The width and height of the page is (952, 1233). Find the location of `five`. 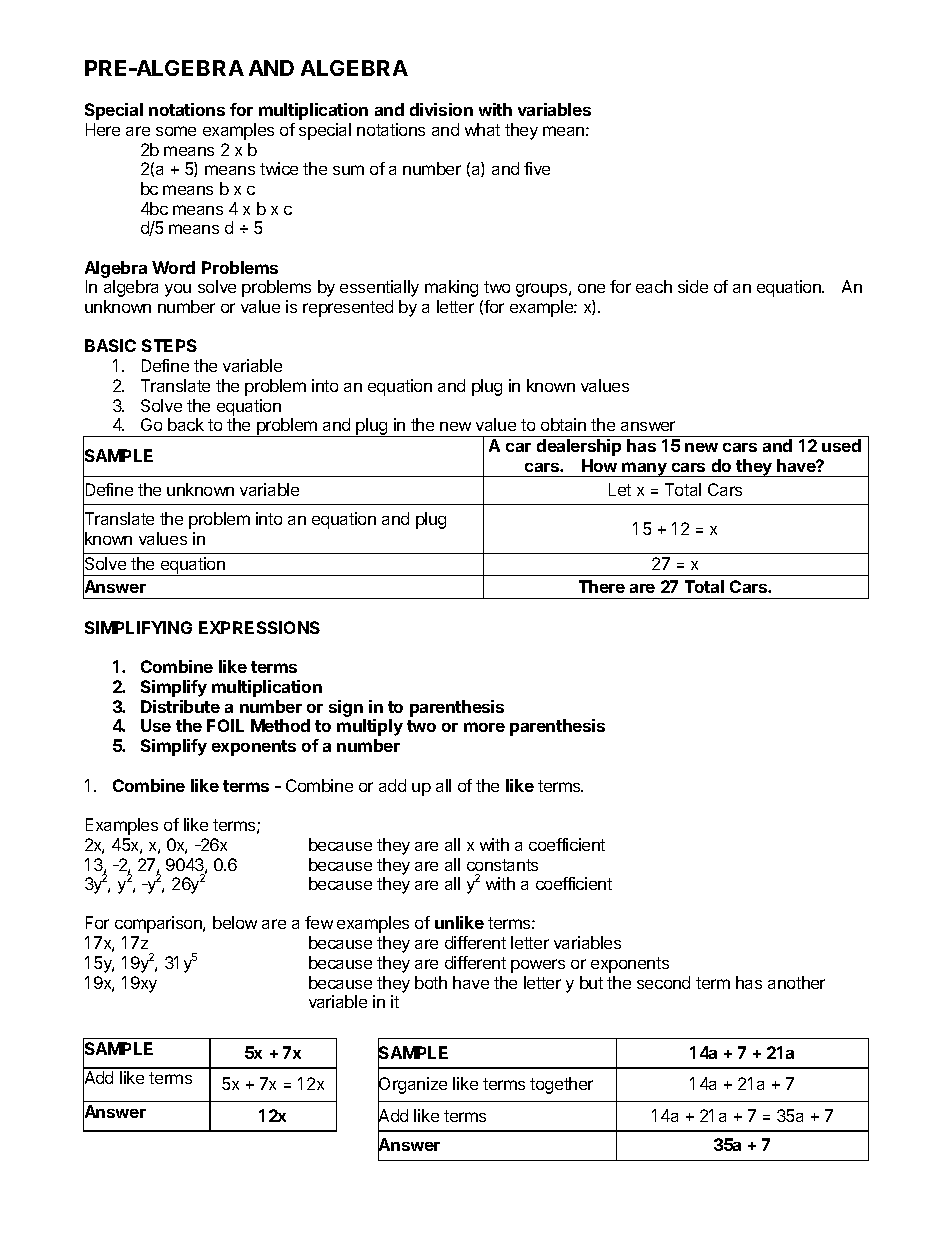

five is located at coordinates (537, 168).
